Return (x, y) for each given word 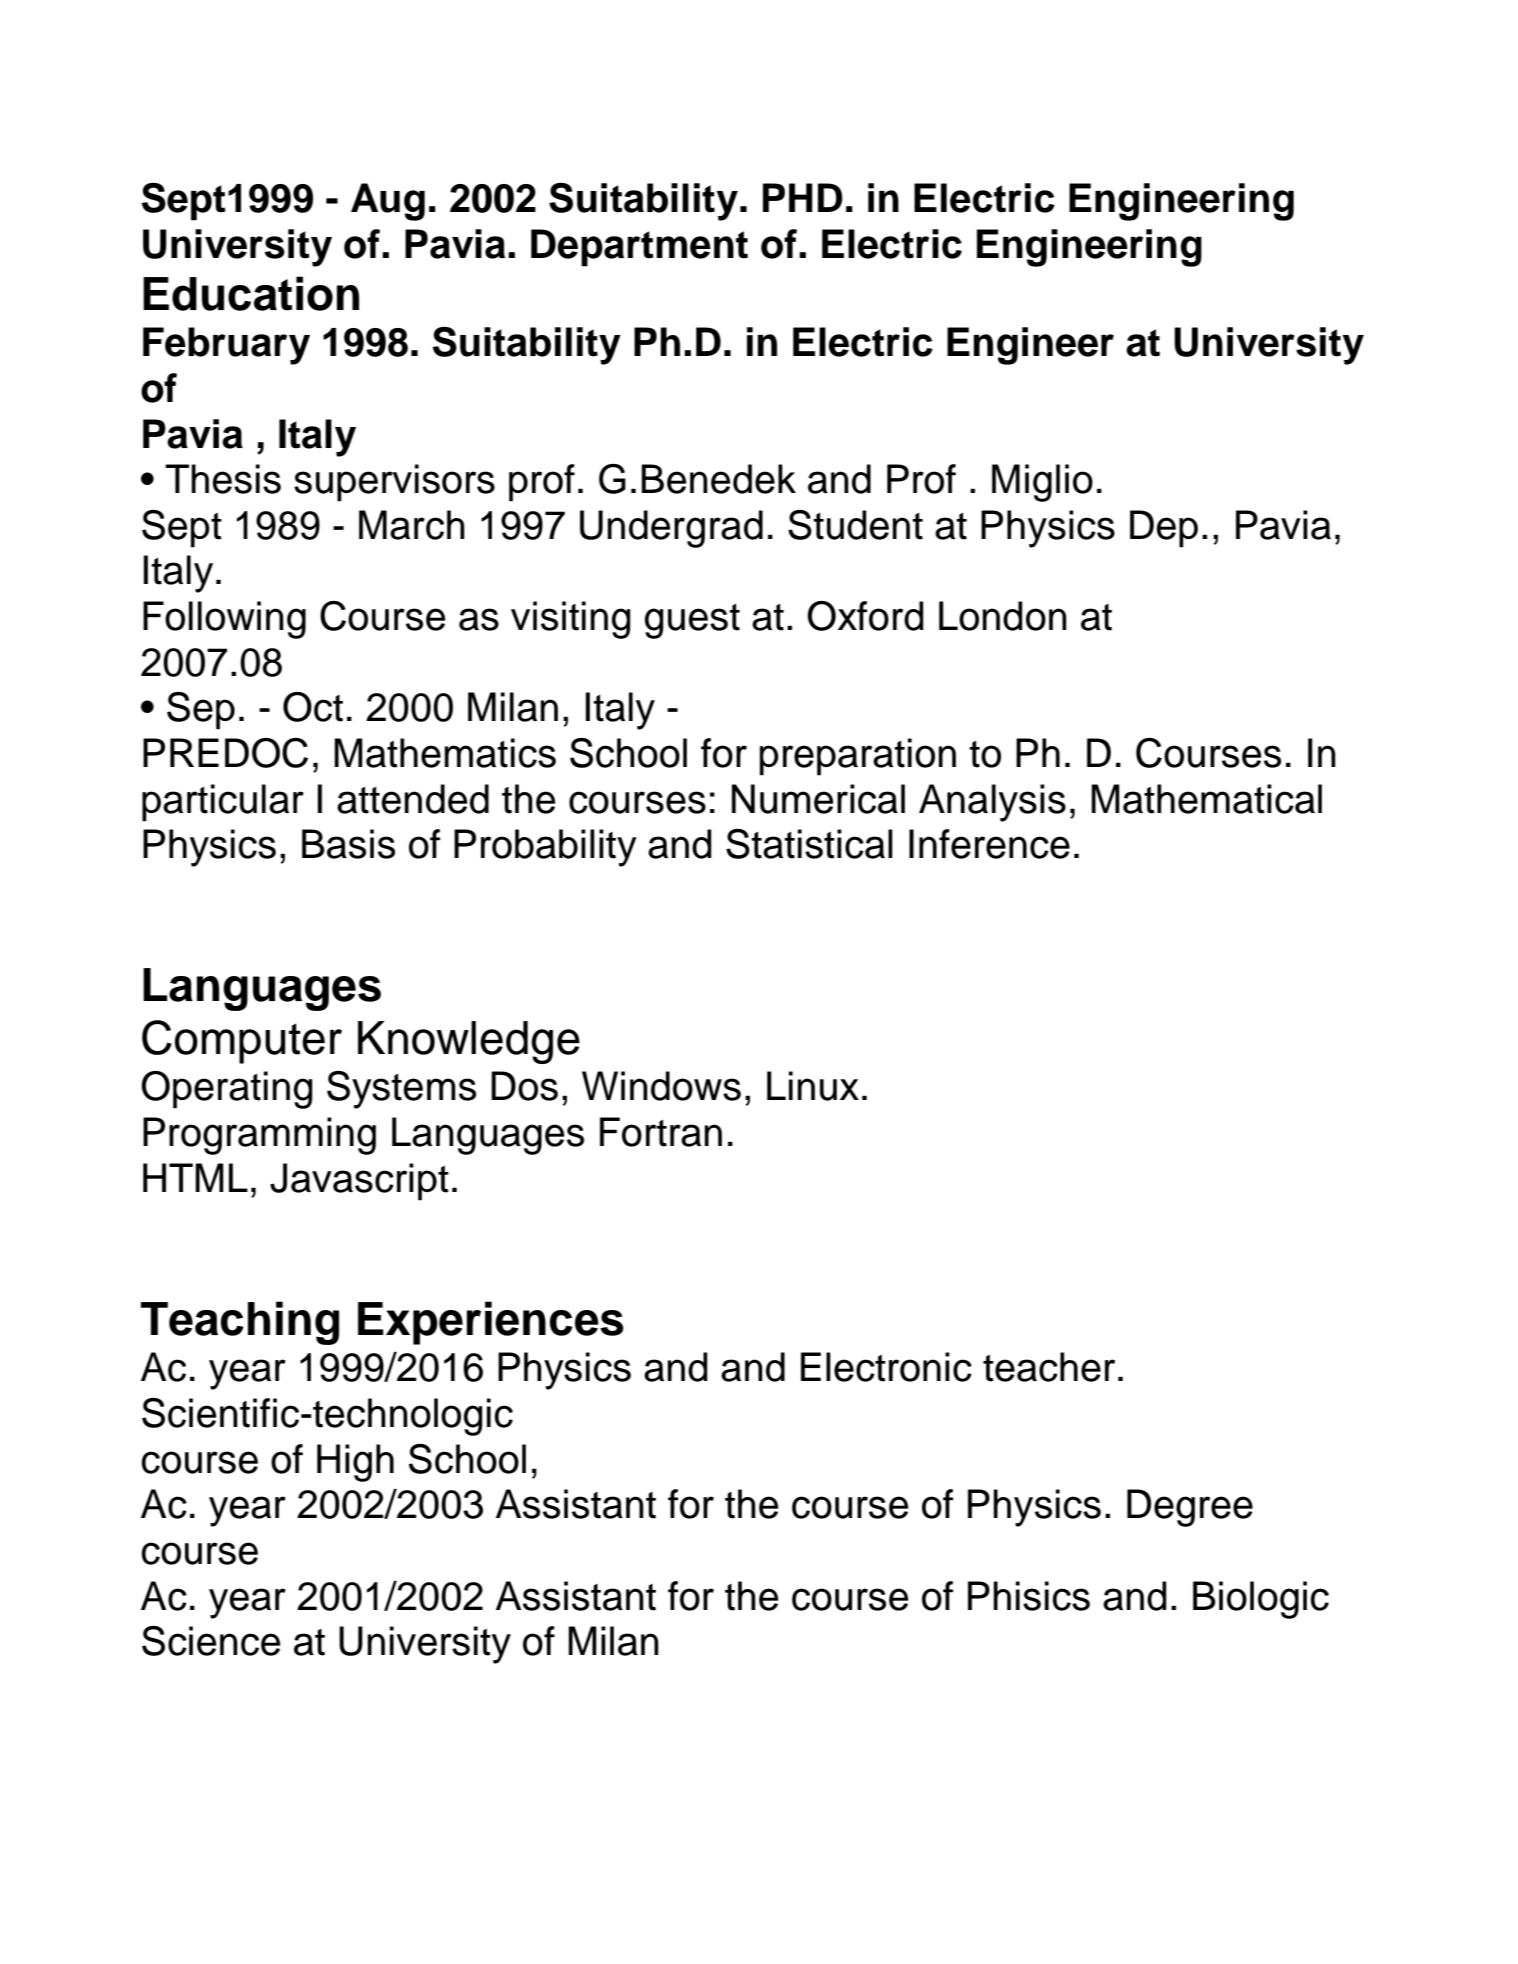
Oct (313, 707)
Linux (813, 1086)
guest (692, 621)
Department (639, 248)
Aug (388, 202)
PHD (803, 197)
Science (211, 1641)
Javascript (359, 1182)
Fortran (661, 1132)
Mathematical (1206, 799)
